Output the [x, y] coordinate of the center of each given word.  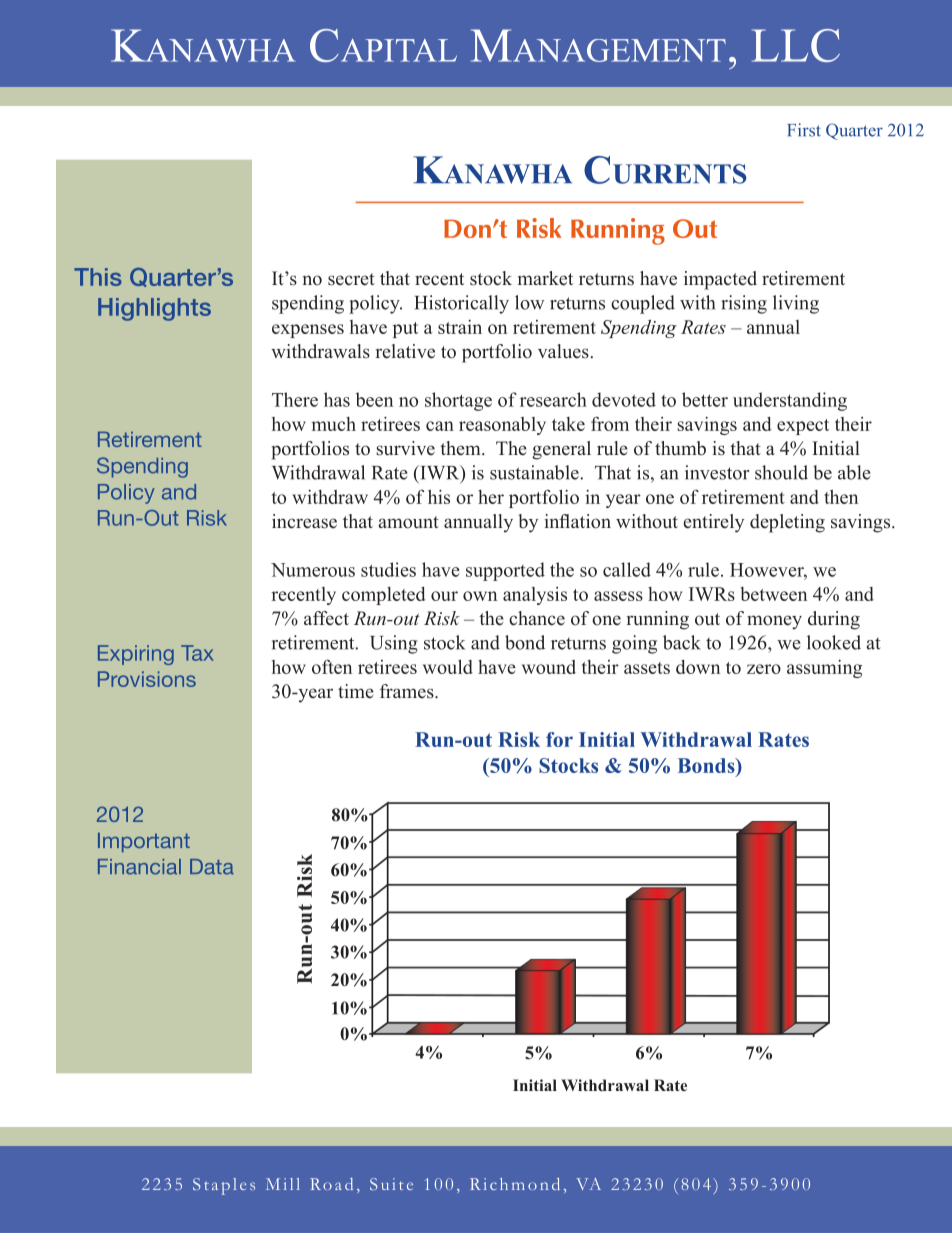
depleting [787, 523]
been [374, 399]
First [804, 130]
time [356, 691]
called [627, 569]
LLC [796, 45]
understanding [790, 401]
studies [388, 569]
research [553, 399]
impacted [720, 280]
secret [351, 279]
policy [375, 304]
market [545, 278]
